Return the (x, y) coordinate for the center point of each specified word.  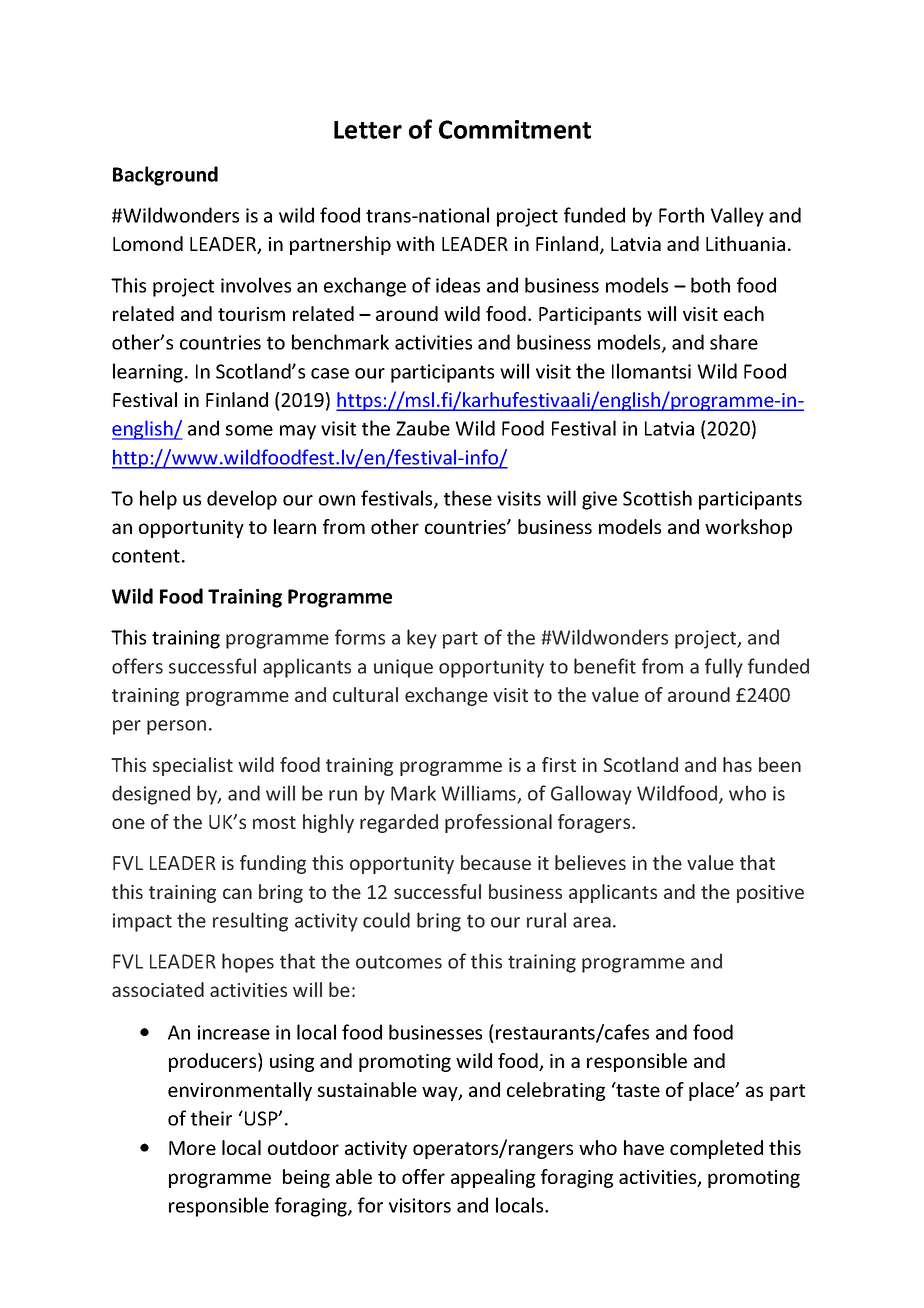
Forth (681, 215)
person (176, 727)
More (192, 1148)
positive (770, 894)
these (468, 498)
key (422, 639)
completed (716, 1149)
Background (165, 176)
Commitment (515, 129)
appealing (493, 1178)
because (496, 862)
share (734, 342)
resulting (250, 922)
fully (724, 668)
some (249, 430)
